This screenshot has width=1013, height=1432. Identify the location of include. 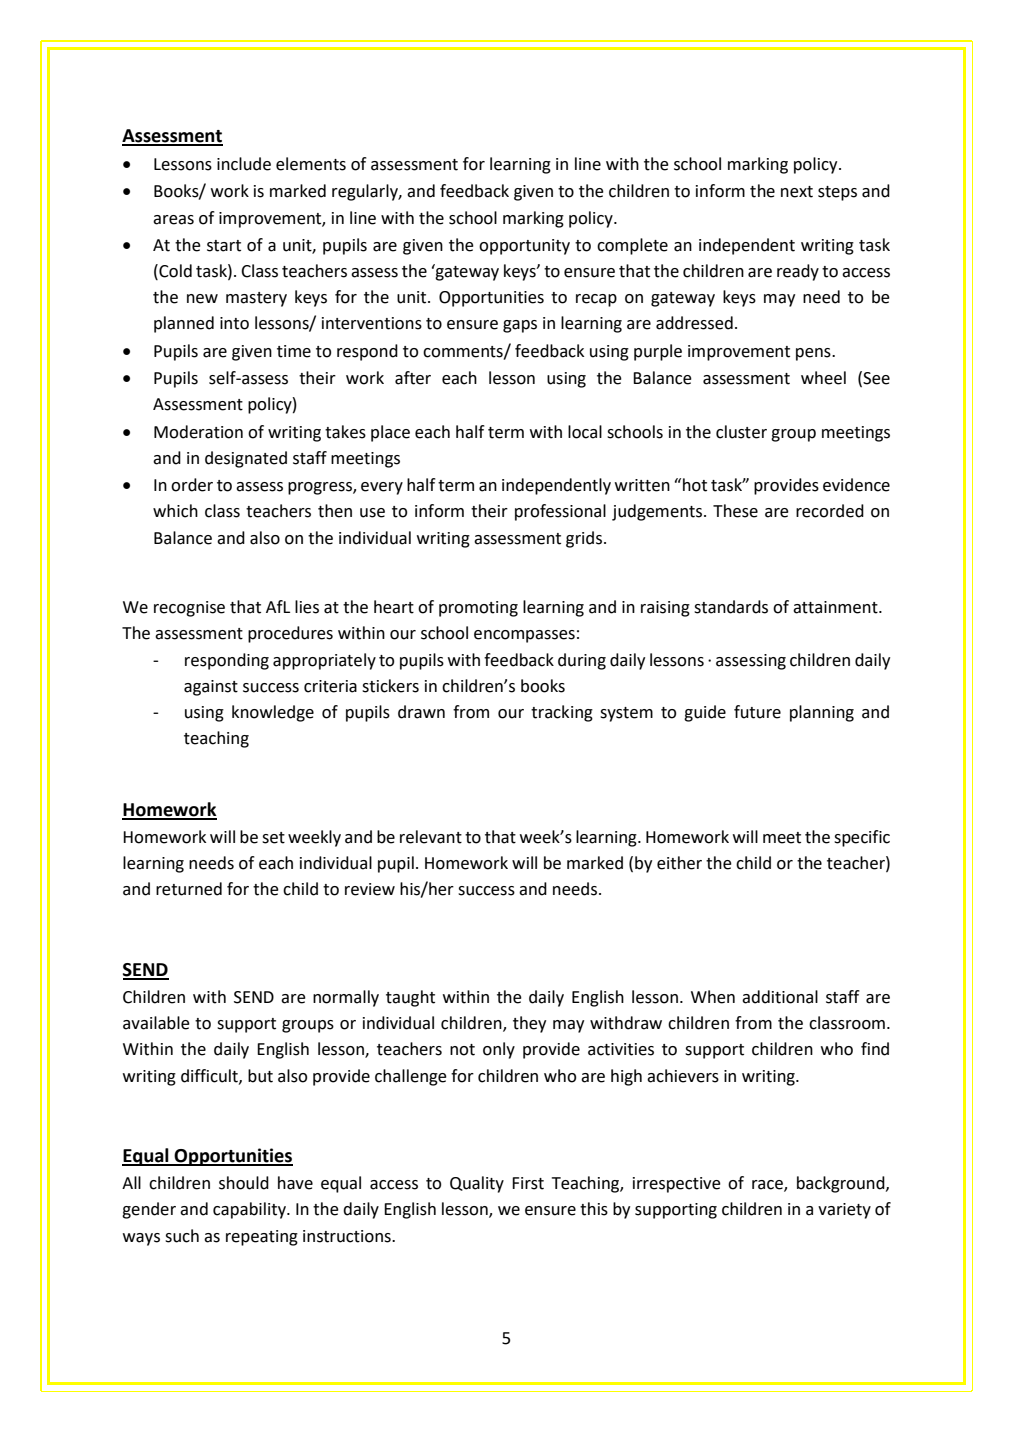
(244, 164).
